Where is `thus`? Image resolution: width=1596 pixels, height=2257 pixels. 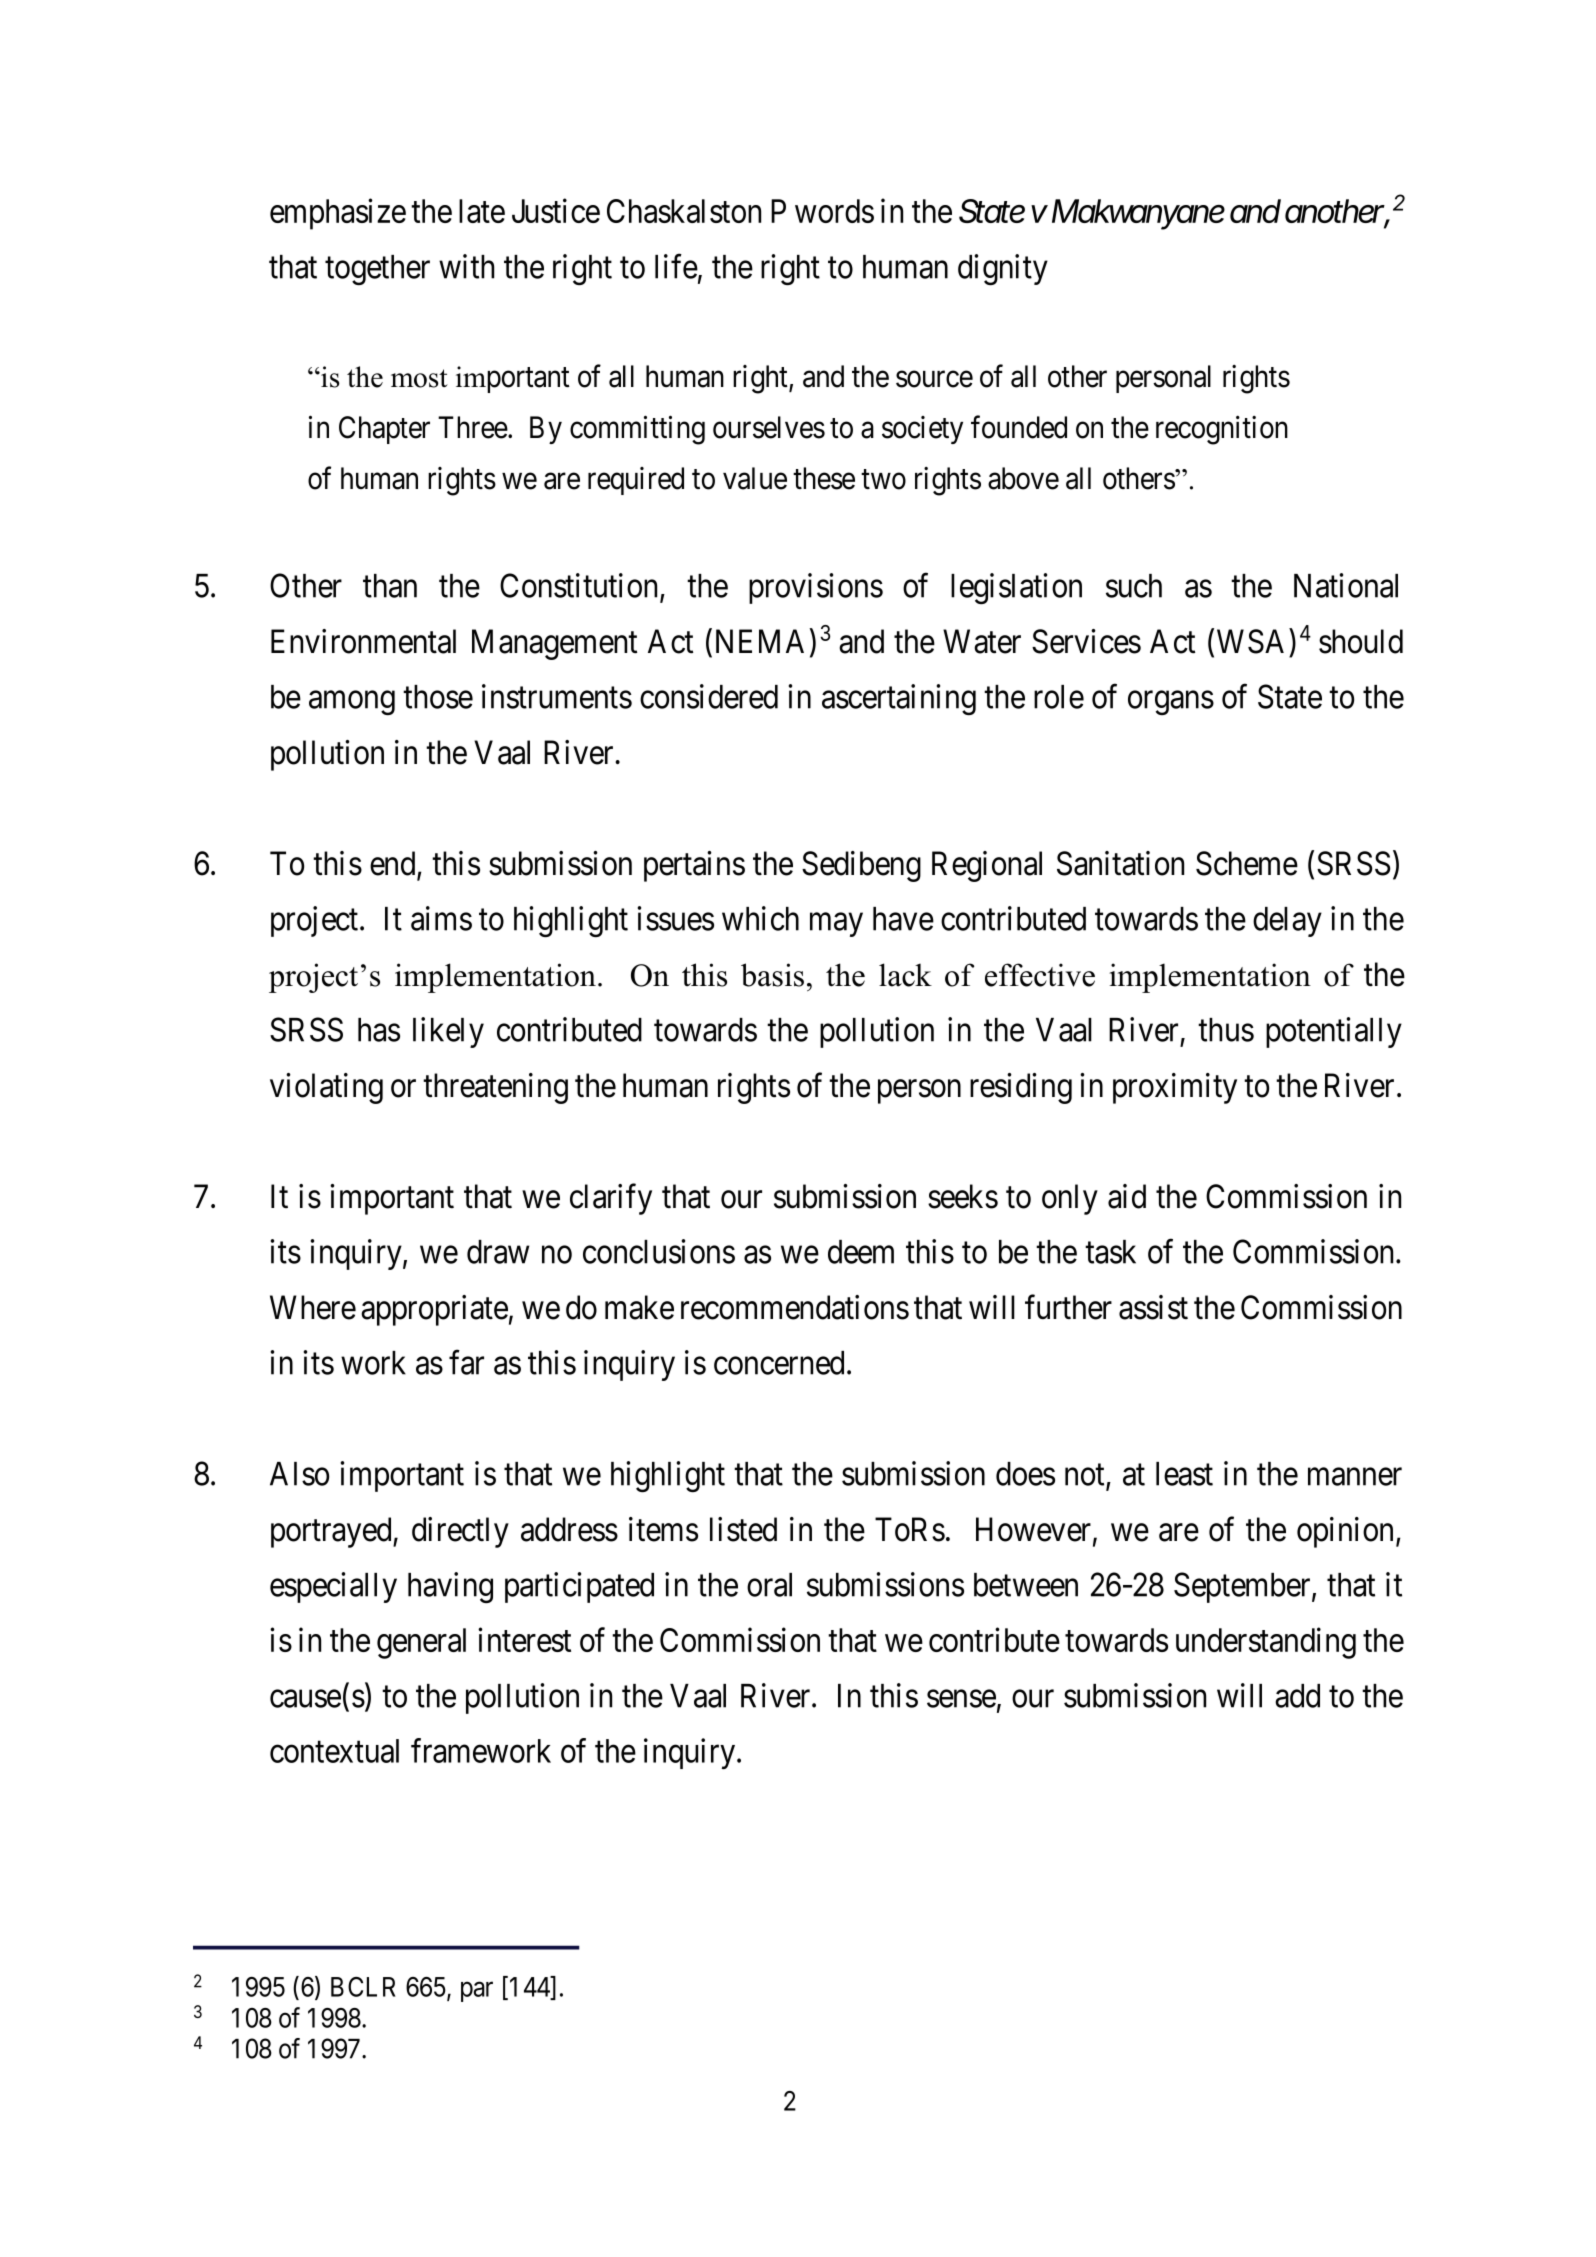 thus is located at coordinates (1226, 1030).
